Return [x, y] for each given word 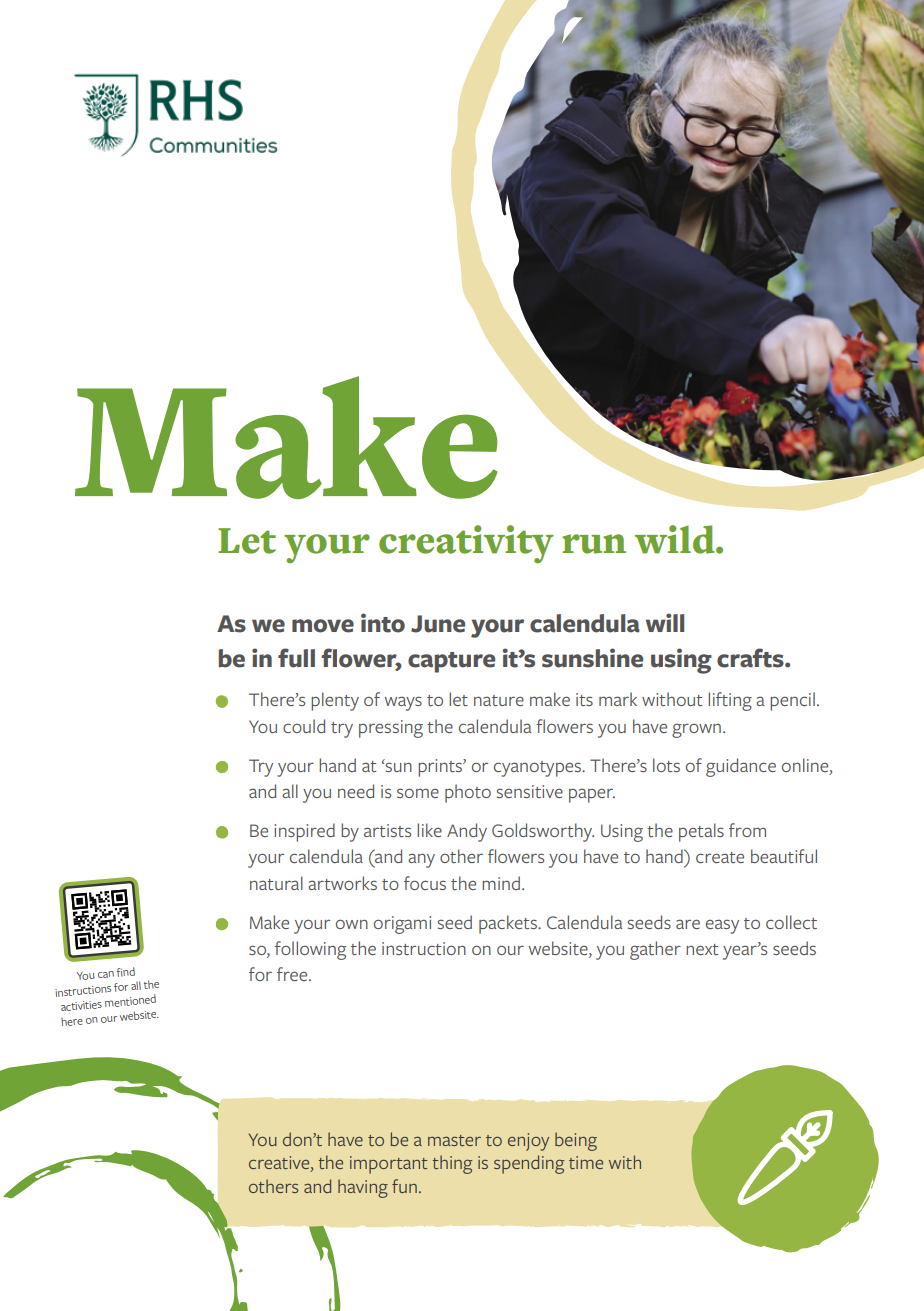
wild [676, 539]
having [363, 1188]
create [720, 857]
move [323, 626]
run [594, 544]
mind [501, 883]
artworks [342, 883]
